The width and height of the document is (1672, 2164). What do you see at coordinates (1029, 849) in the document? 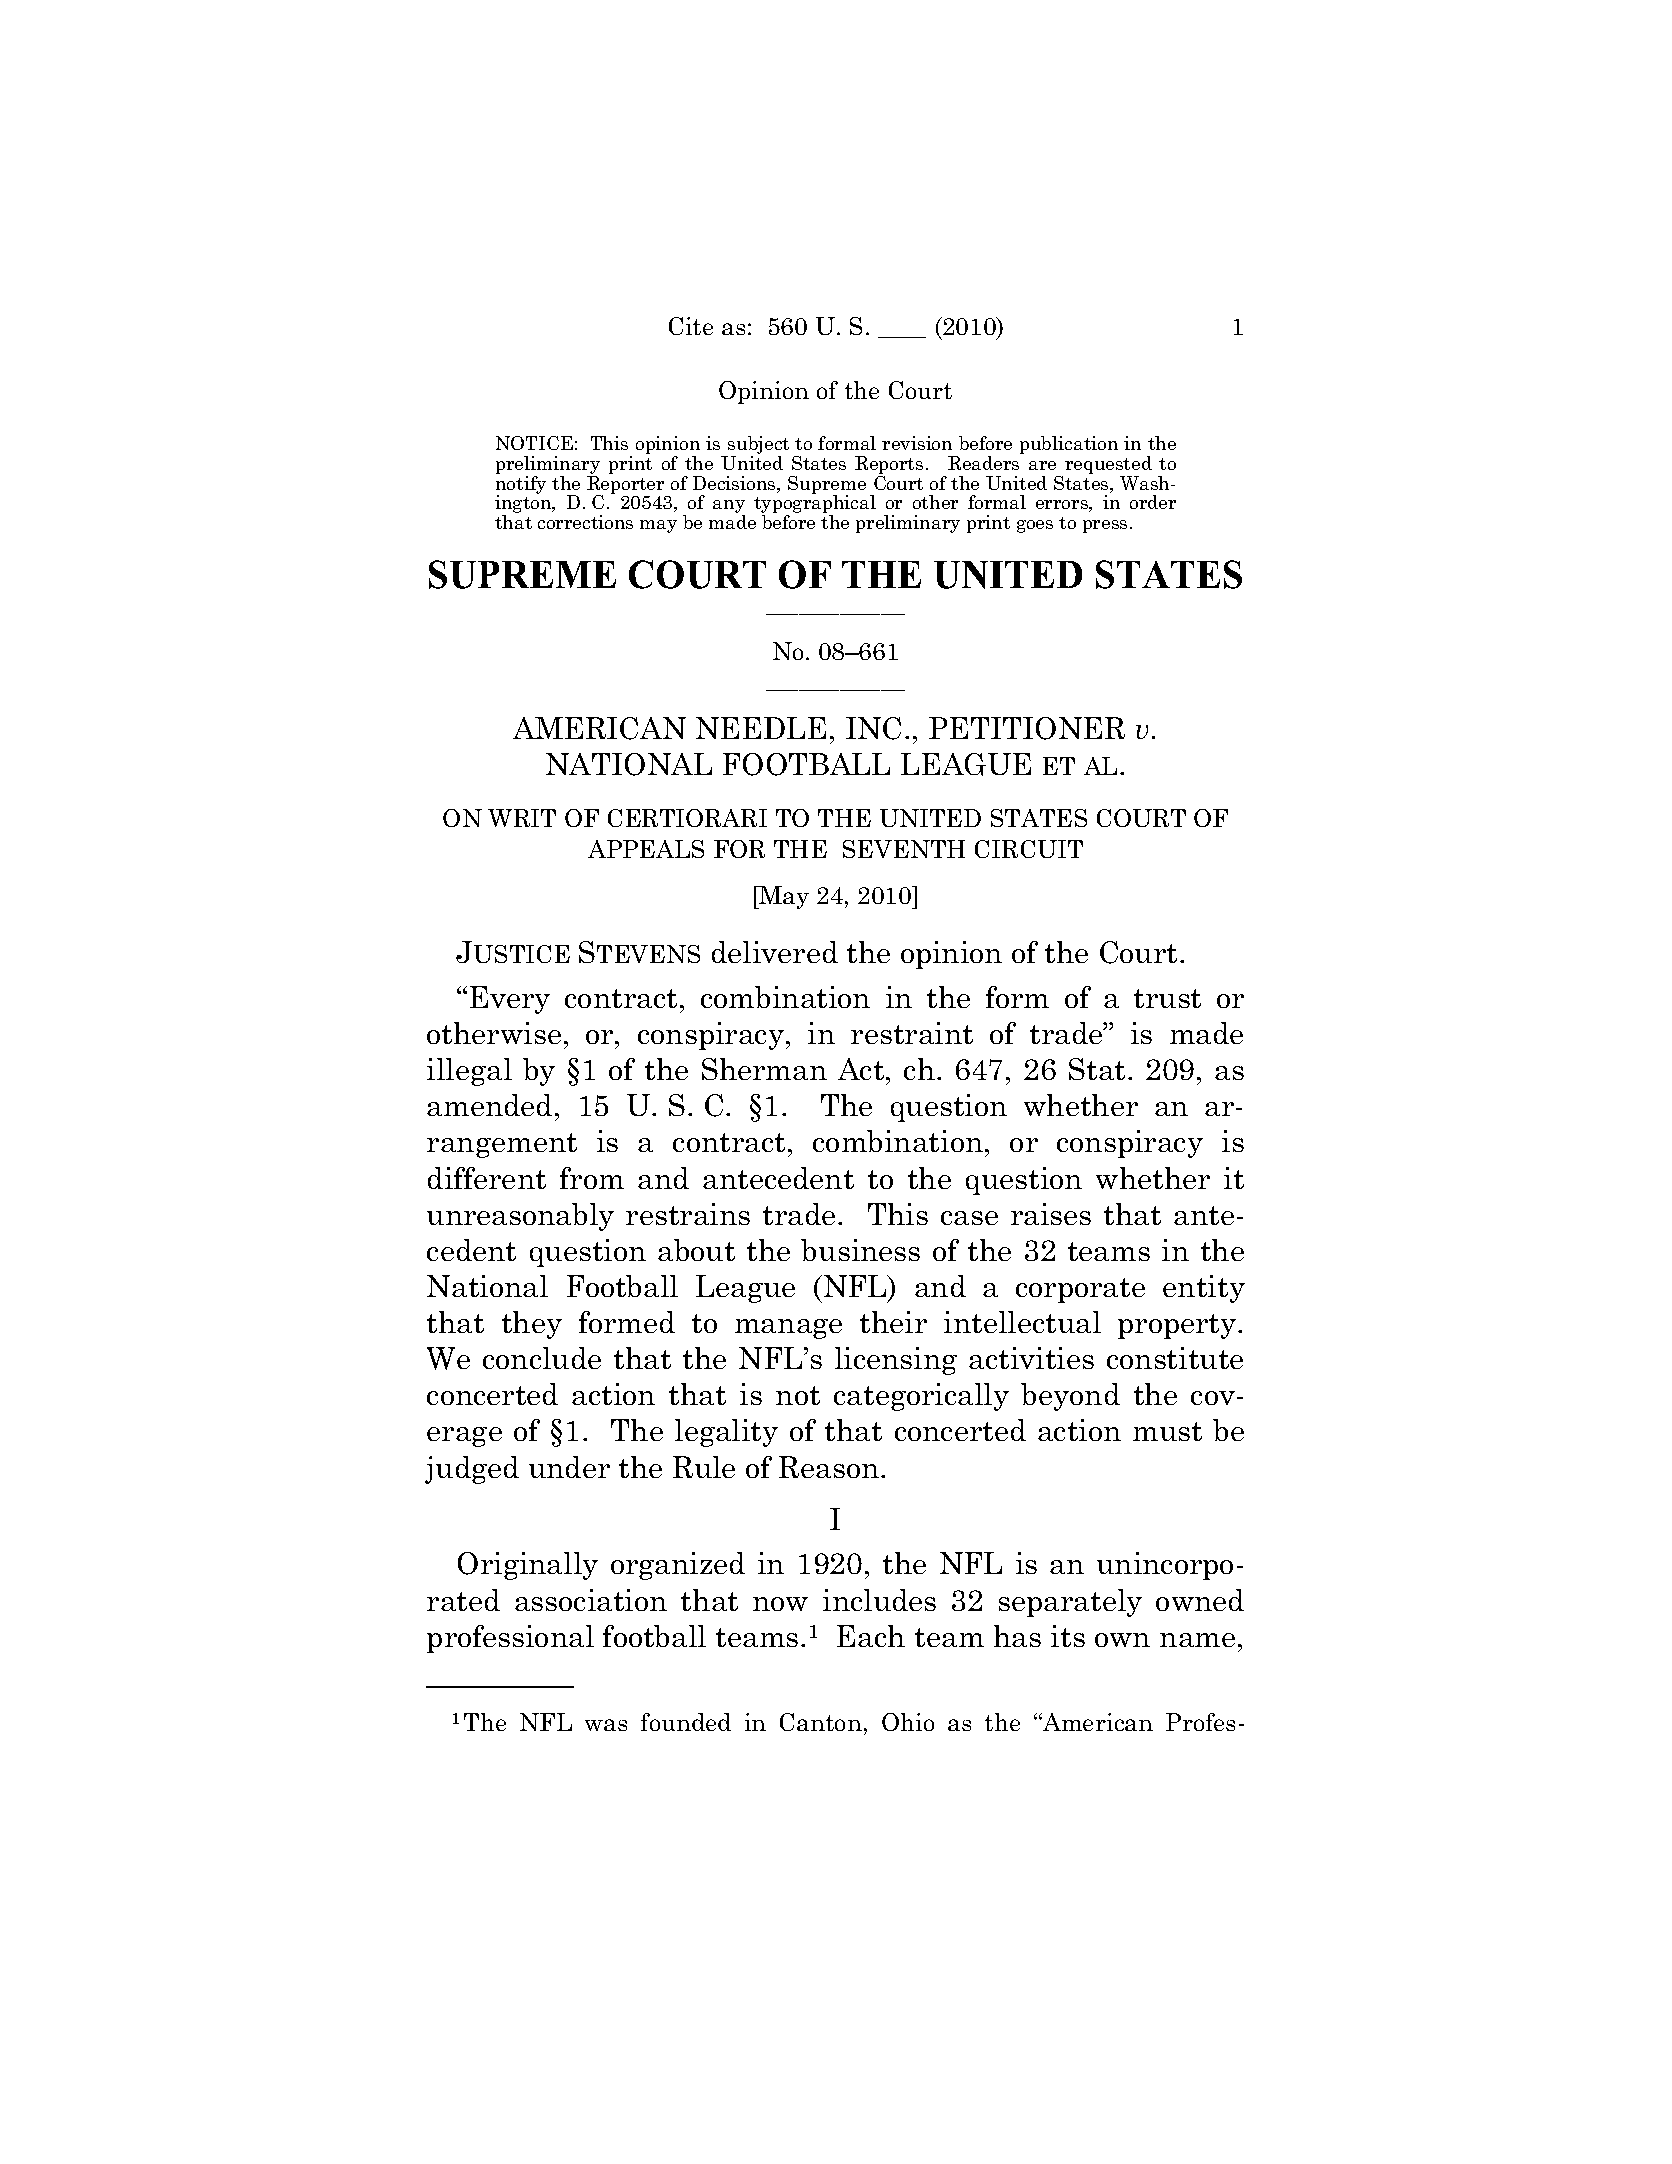
I see `CIRCUIT` at bounding box center [1029, 849].
